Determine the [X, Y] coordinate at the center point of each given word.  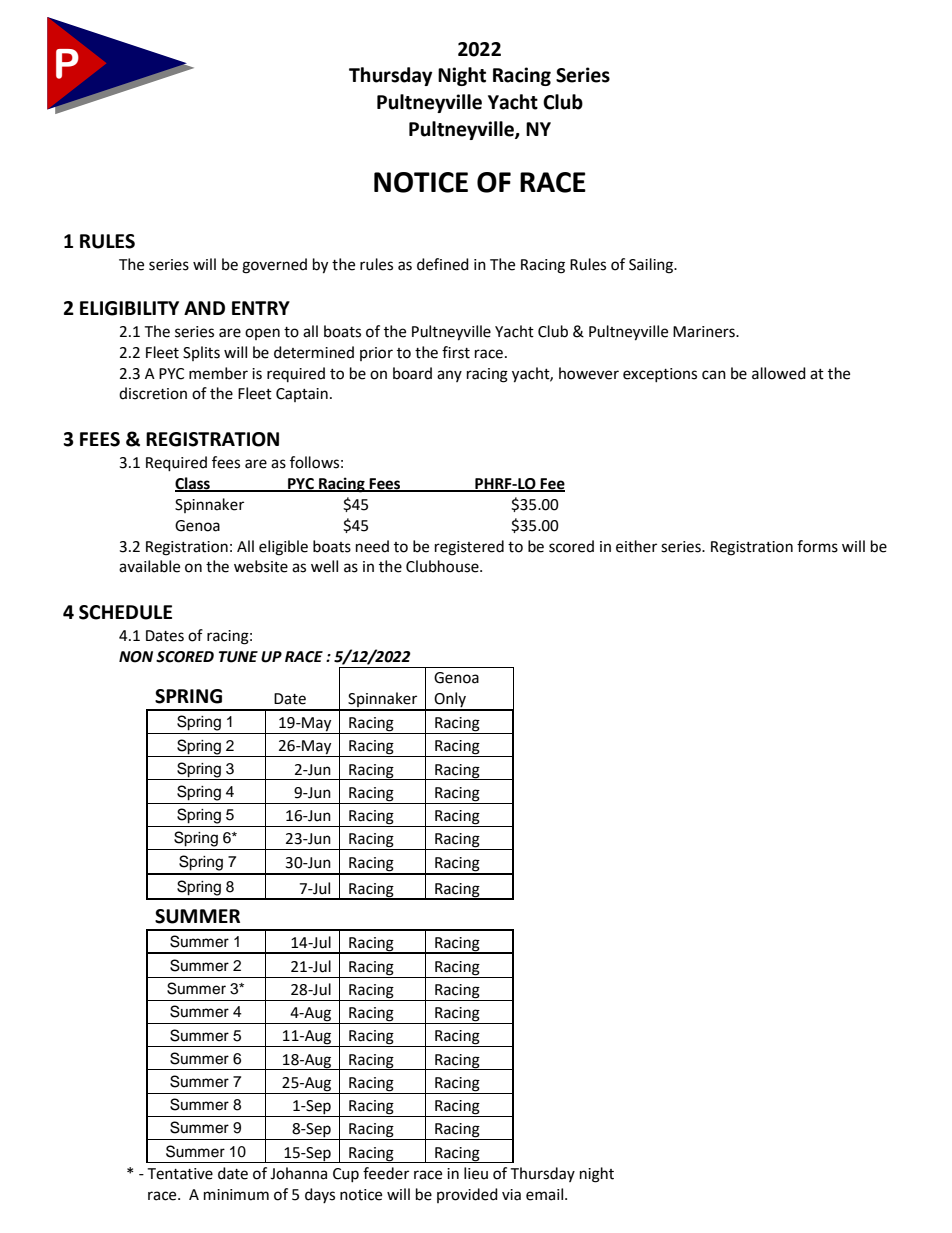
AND [204, 308]
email [546, 1194]
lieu [476, 1173]
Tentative [180, 1174]
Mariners [705, 332]
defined [443, 264]
